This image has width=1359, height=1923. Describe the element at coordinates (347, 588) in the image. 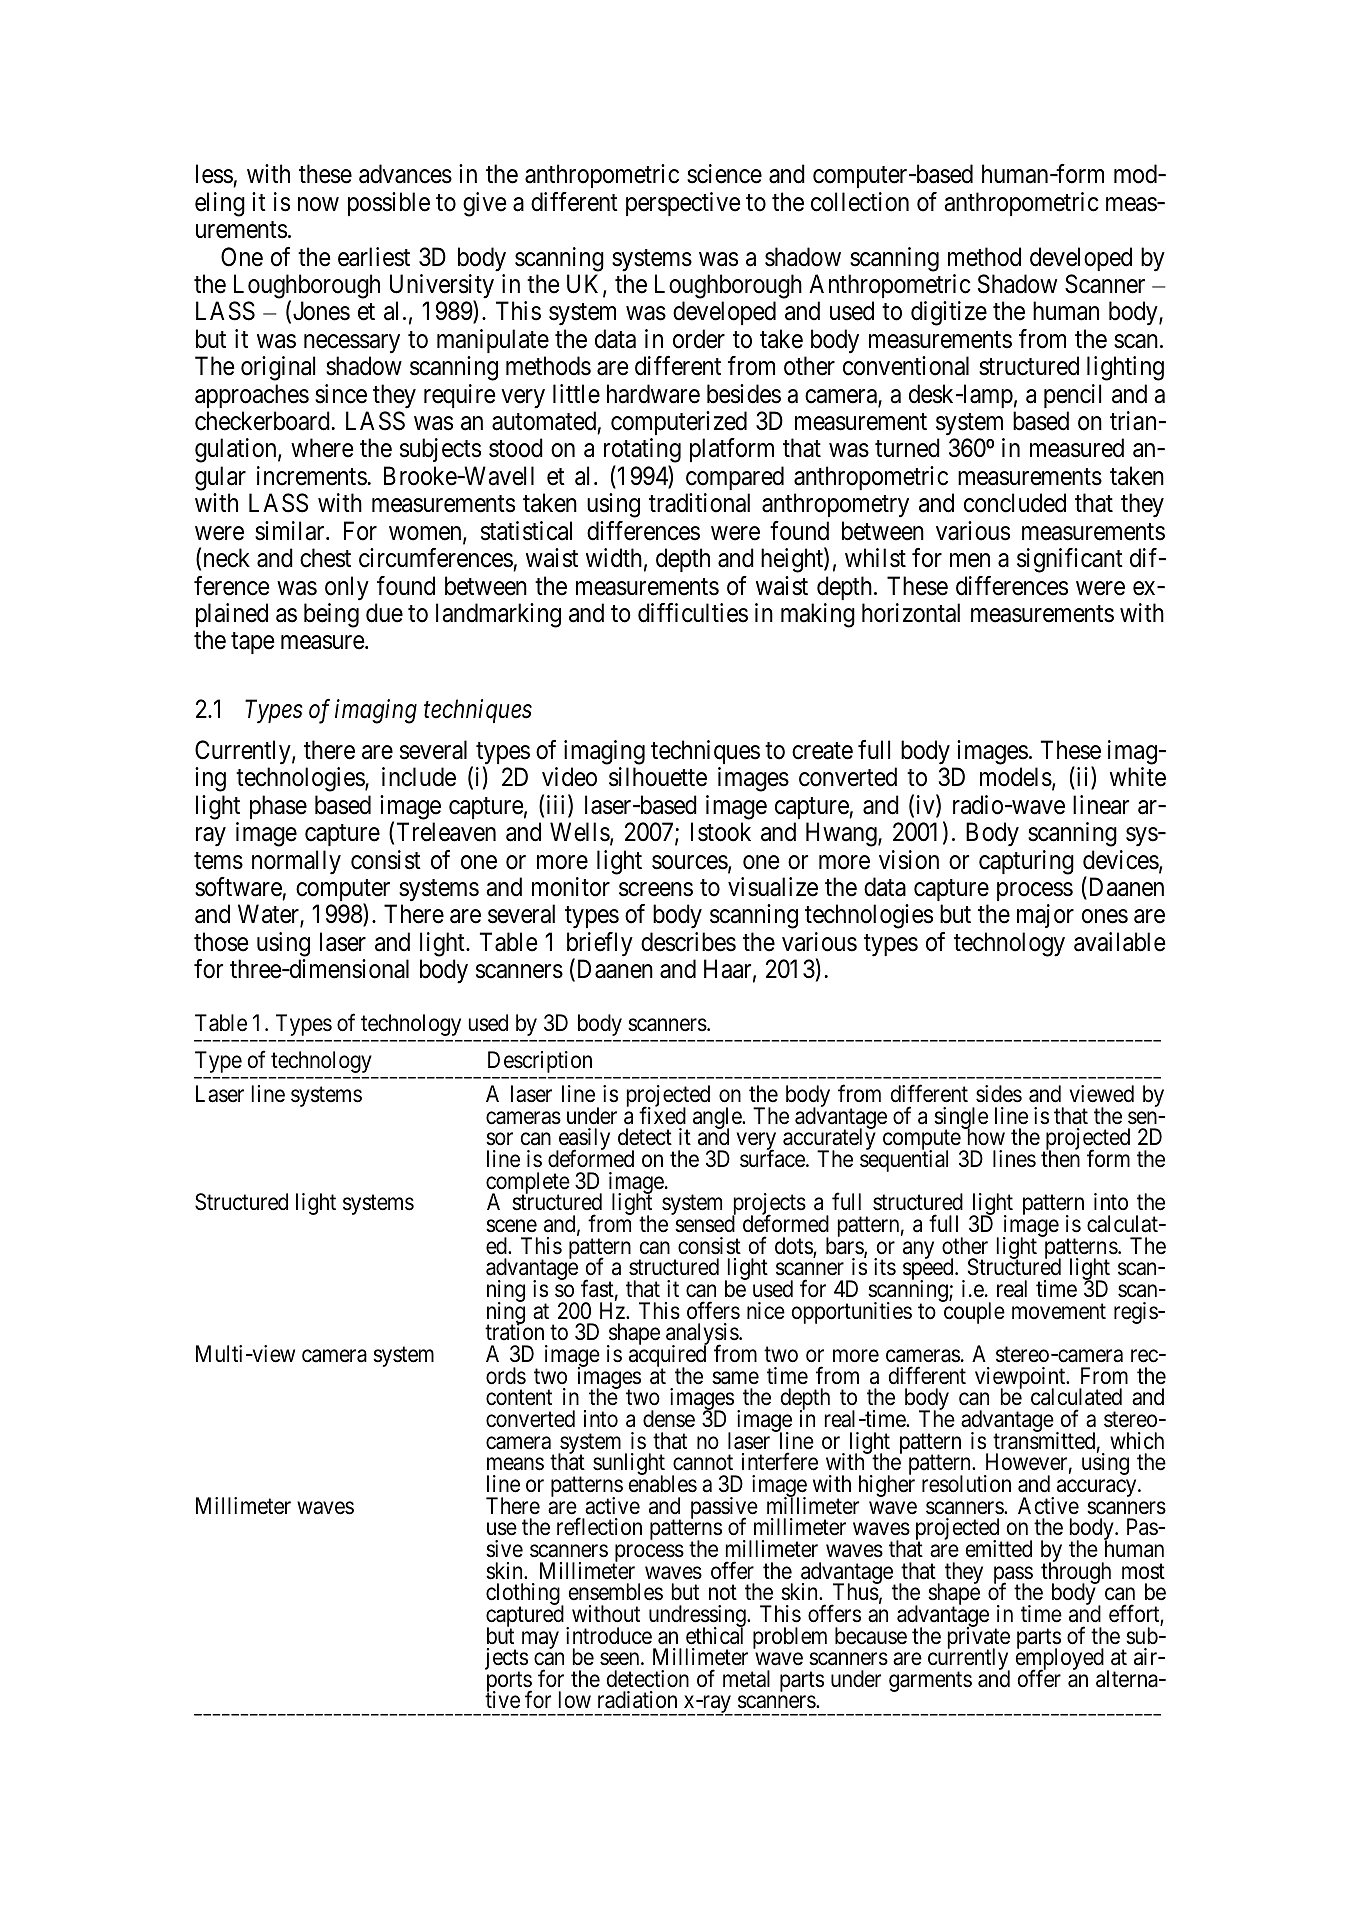

I see `only` at that location.
